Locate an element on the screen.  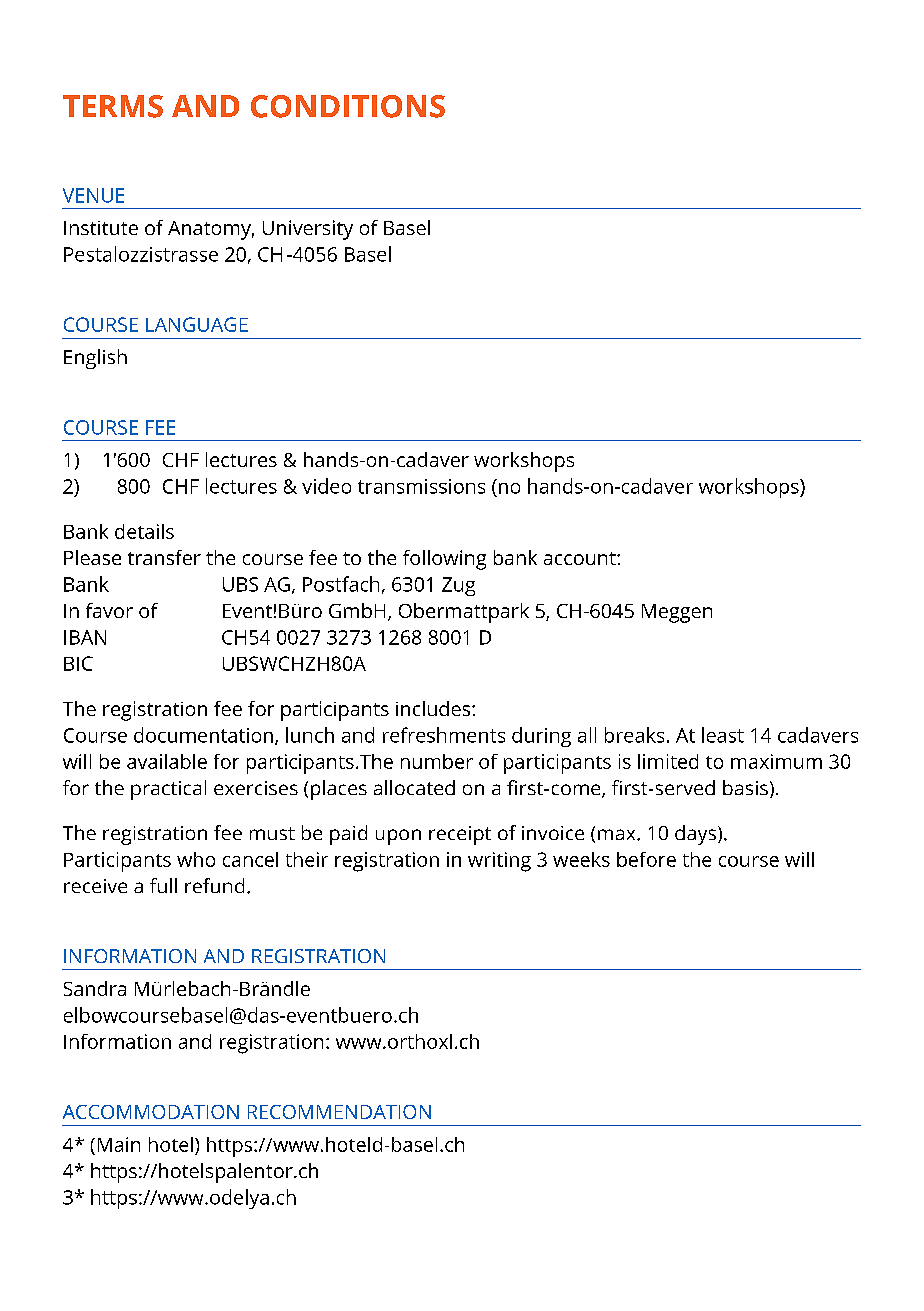
ACCOMMODATION is located at coordinates (151, 1112).
